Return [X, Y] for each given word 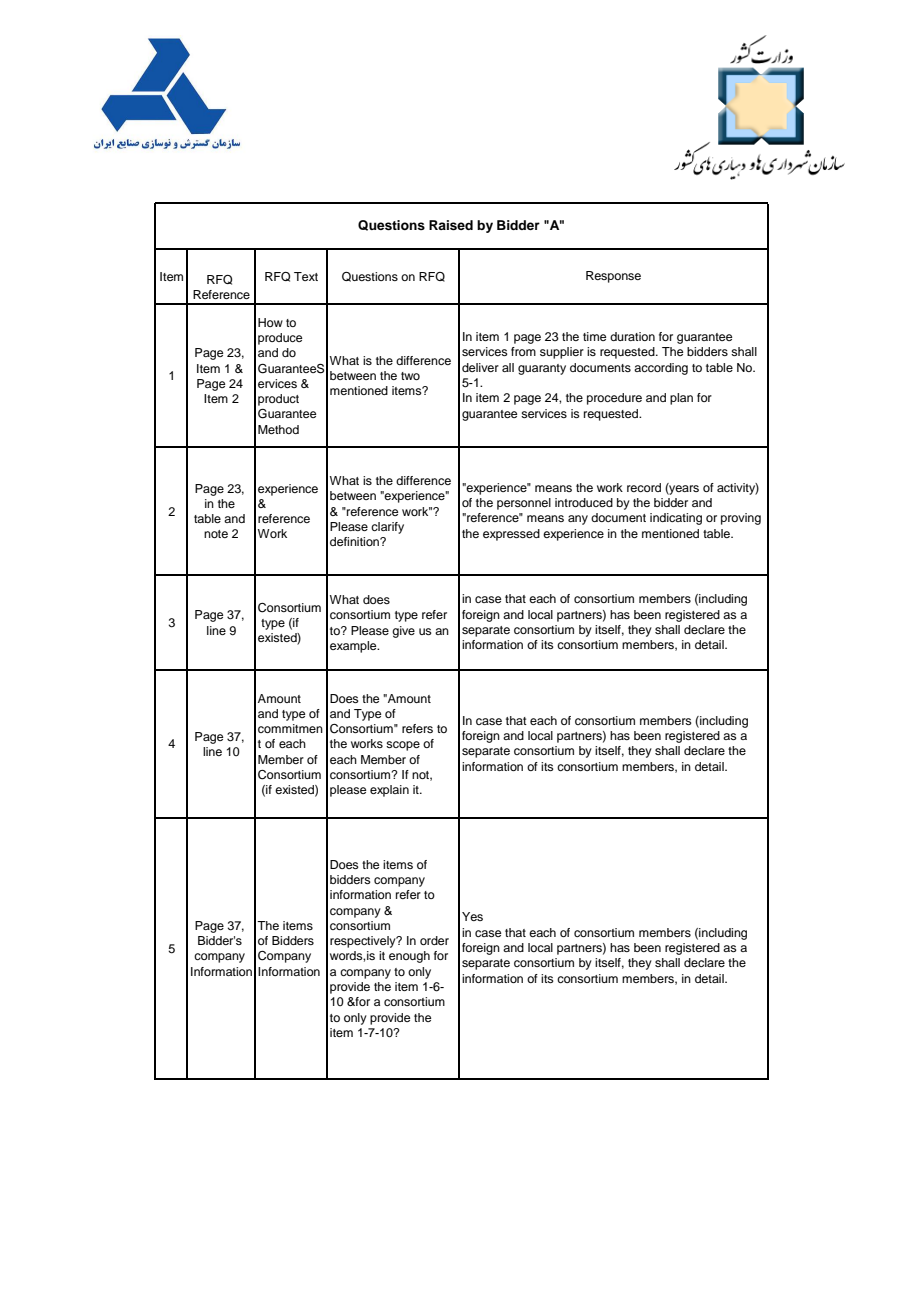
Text [306, 276]
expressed [511, 535]
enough [409, 957]
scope [403, 746]
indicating [676, 519]
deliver [480, 367]
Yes [472, 916]
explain [389, 791]
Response [613, 277]
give [403, 632]
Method [278, 429]
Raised [451, 225]
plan [681, 399]
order [434, 940]
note [216, 534]
